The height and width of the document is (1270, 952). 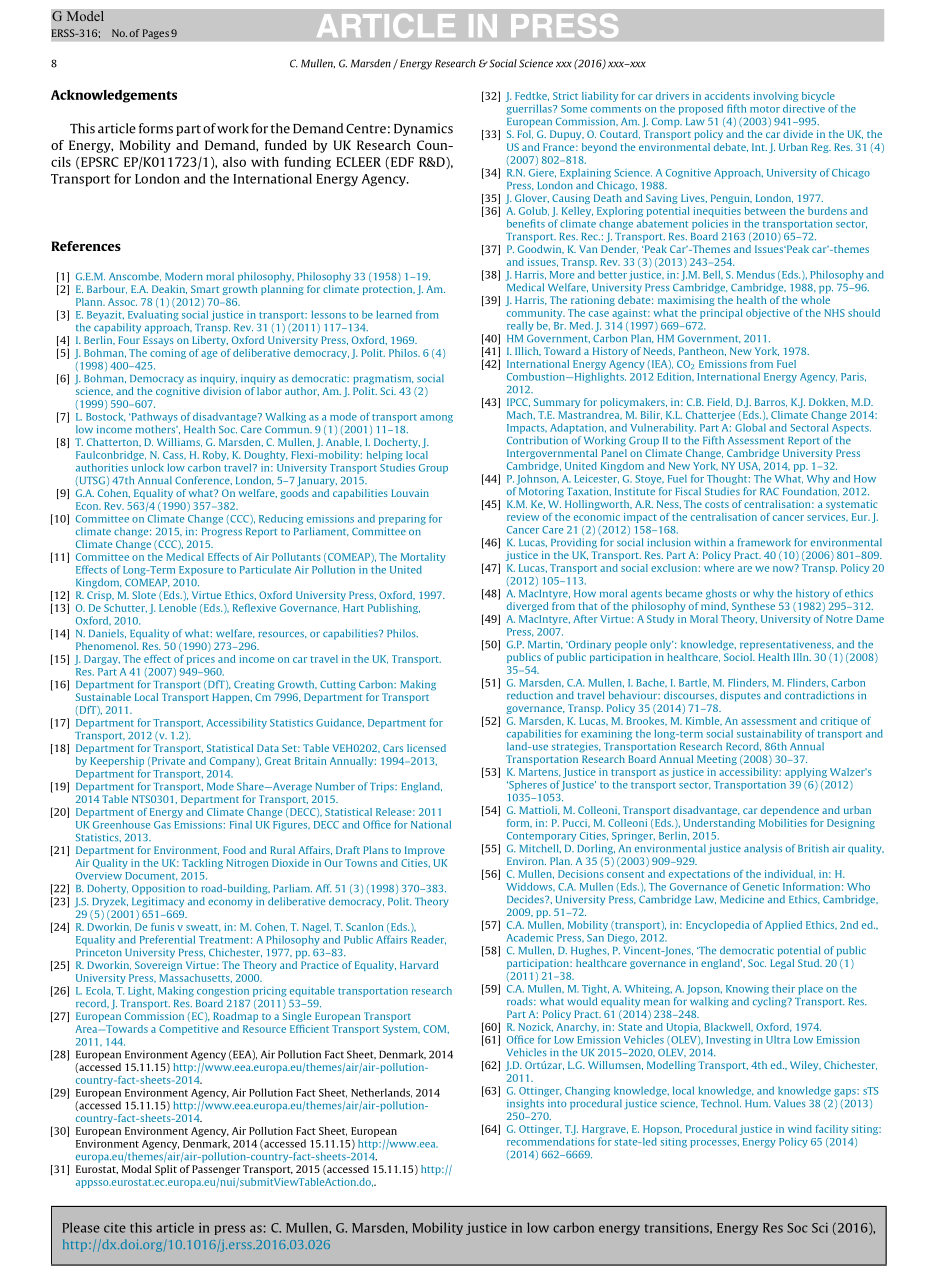 What do you see at coordinates (530, 695) in the document?
I see `reduction` at bounding box center [530, 695].
